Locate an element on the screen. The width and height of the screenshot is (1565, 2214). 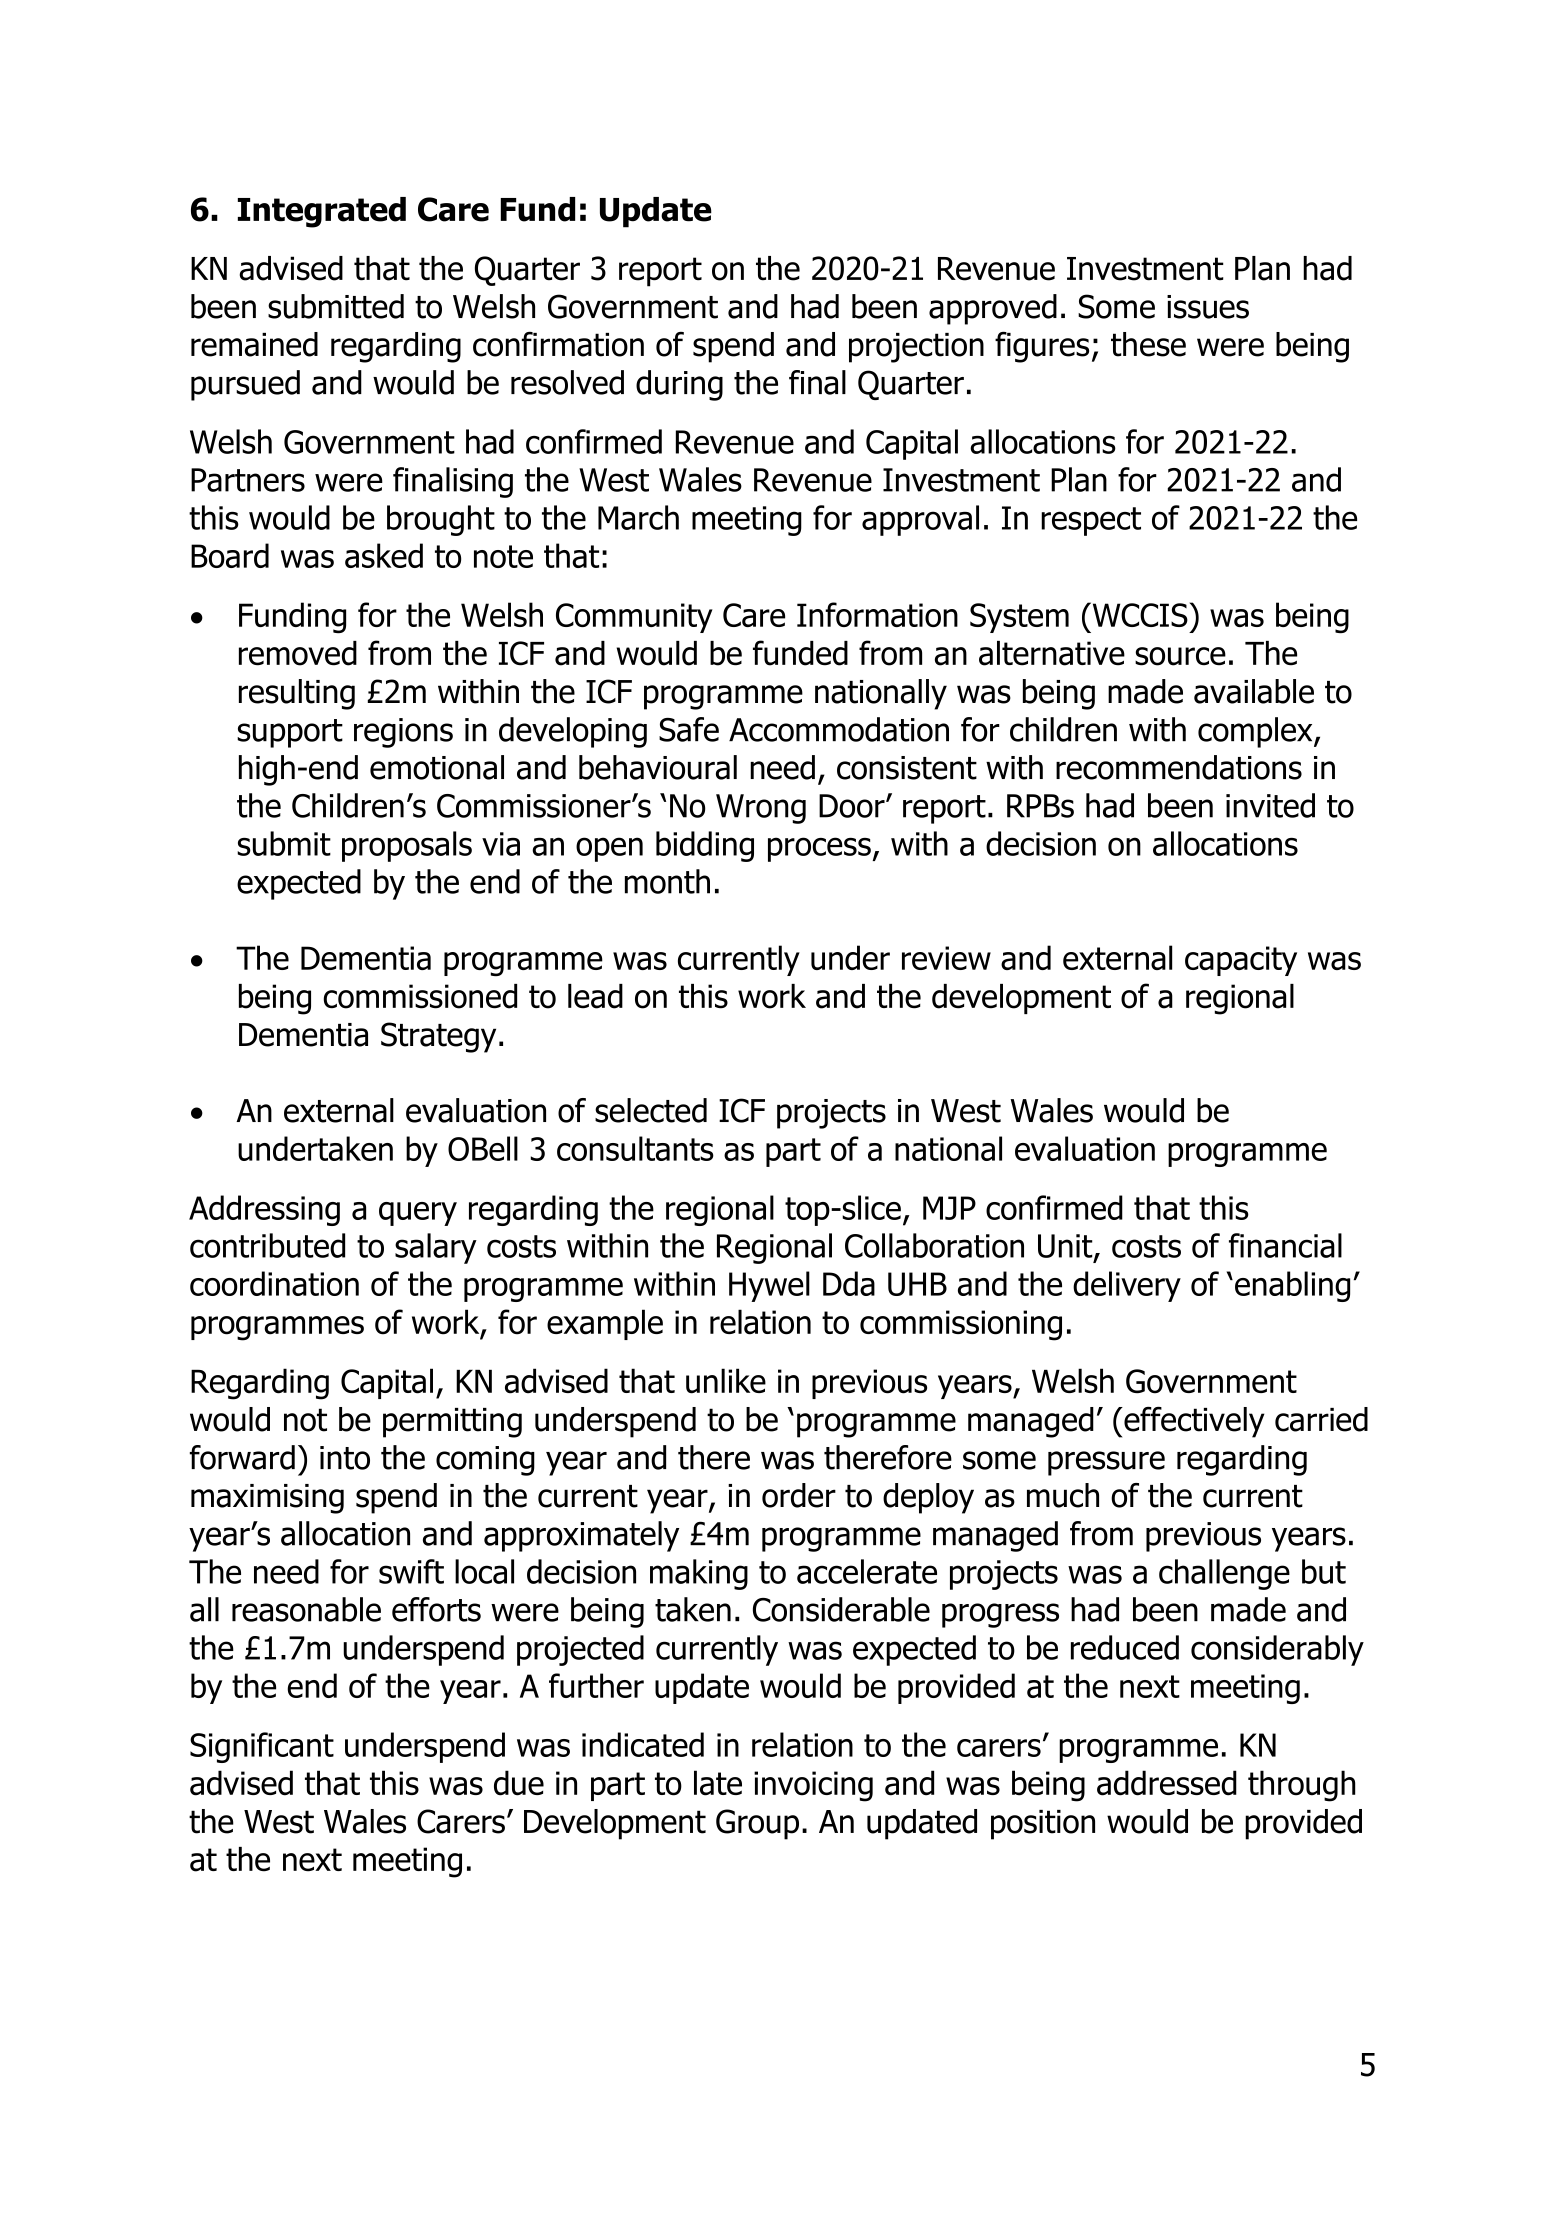
Significant is located at coordinates (262, 1747).
